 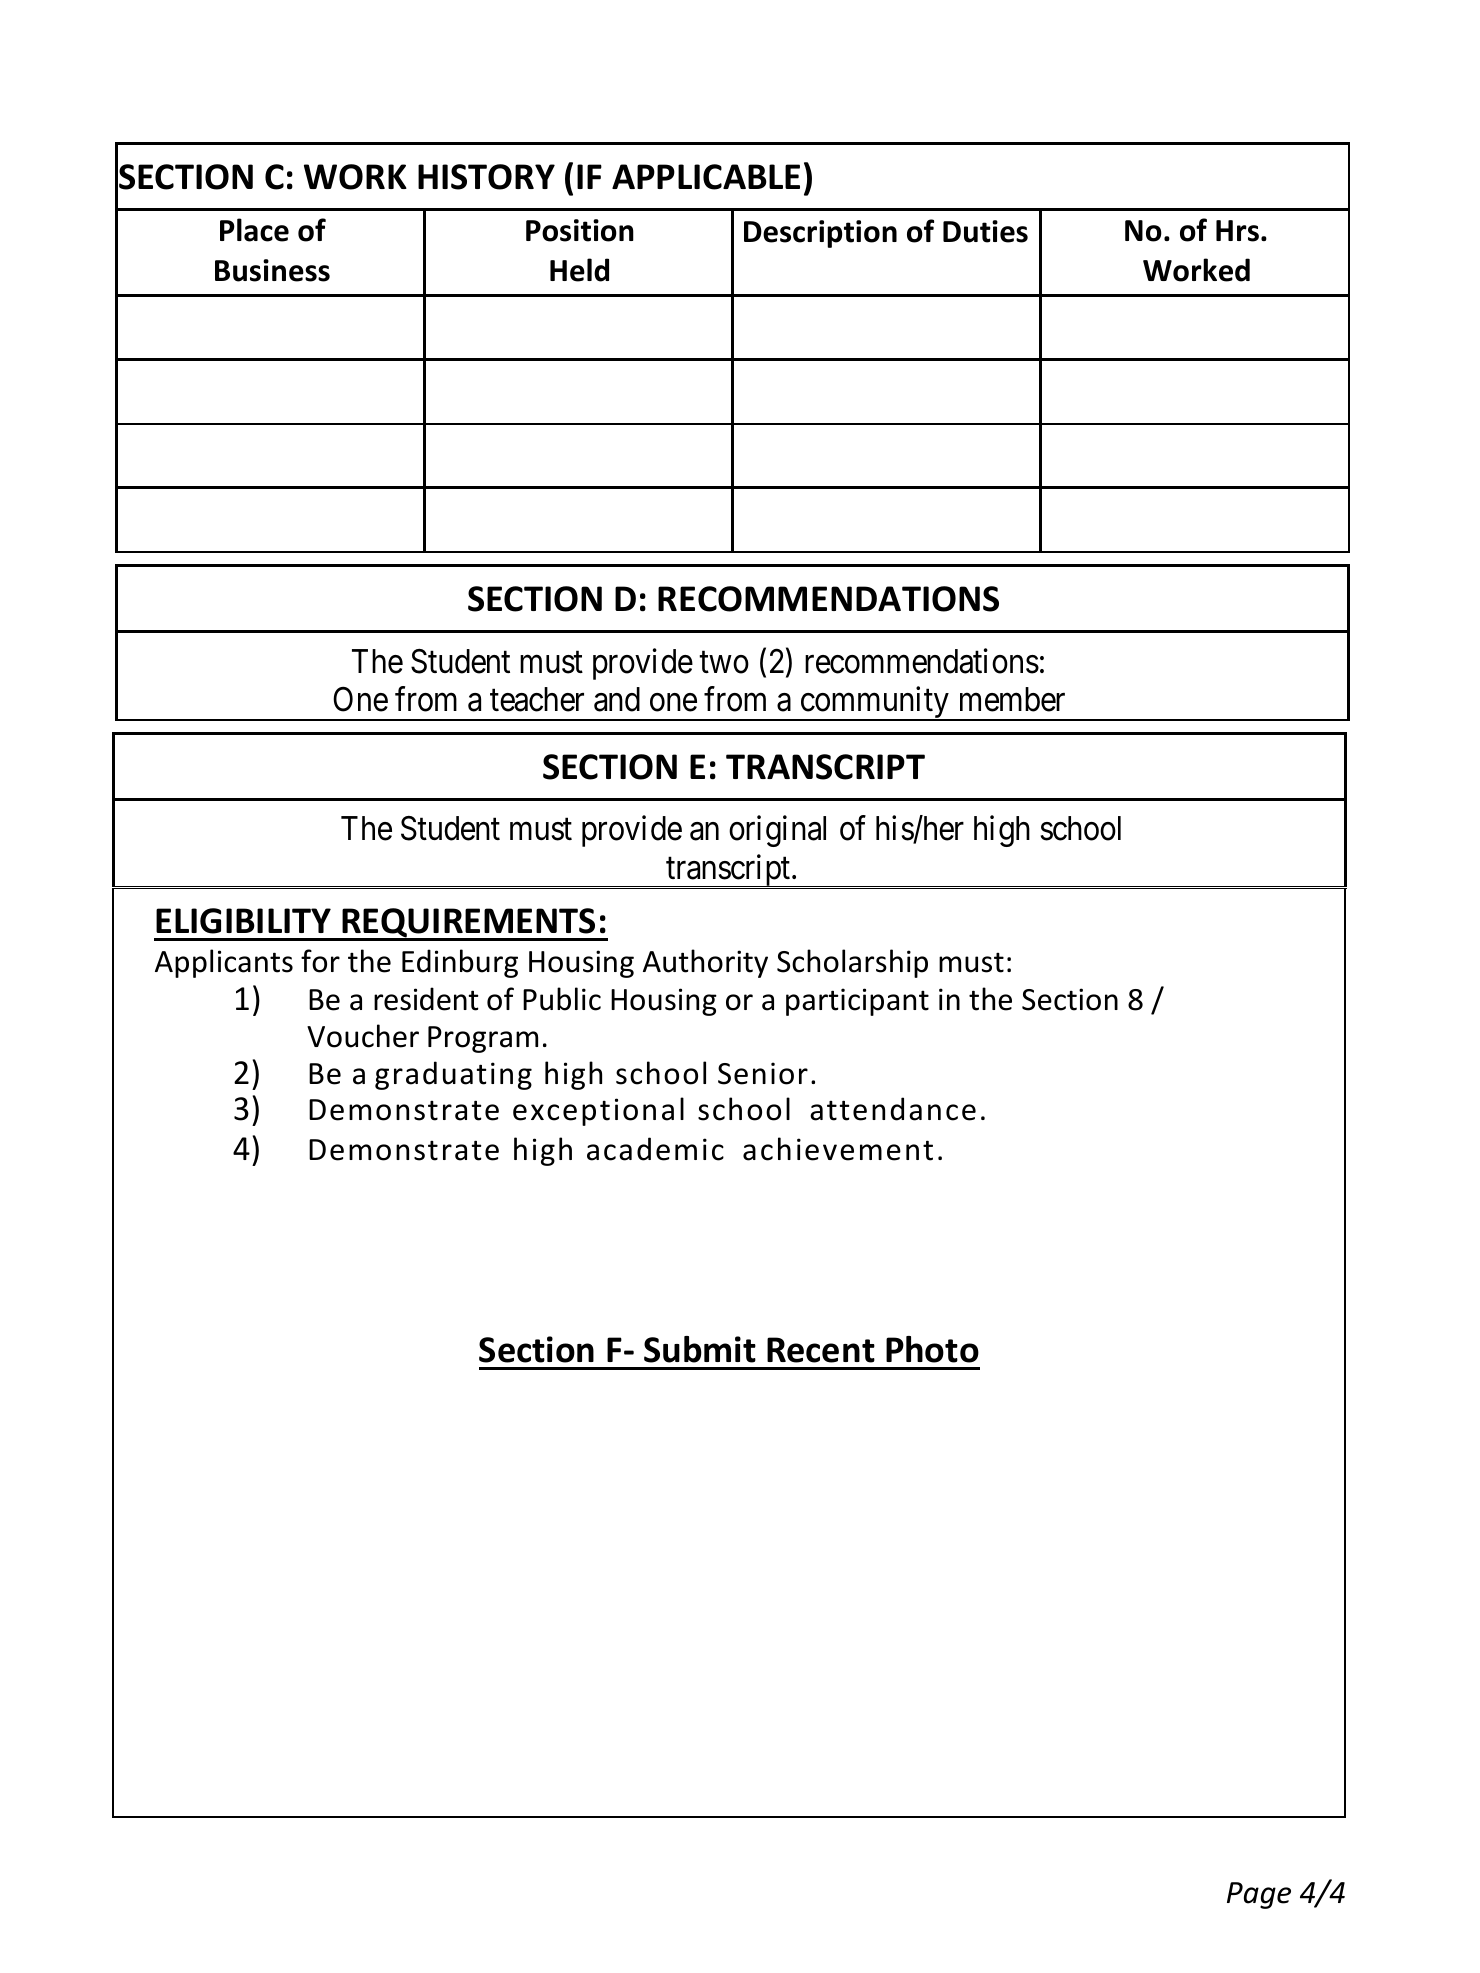 I want to click on Recent, so click(x=821, y=1350).
